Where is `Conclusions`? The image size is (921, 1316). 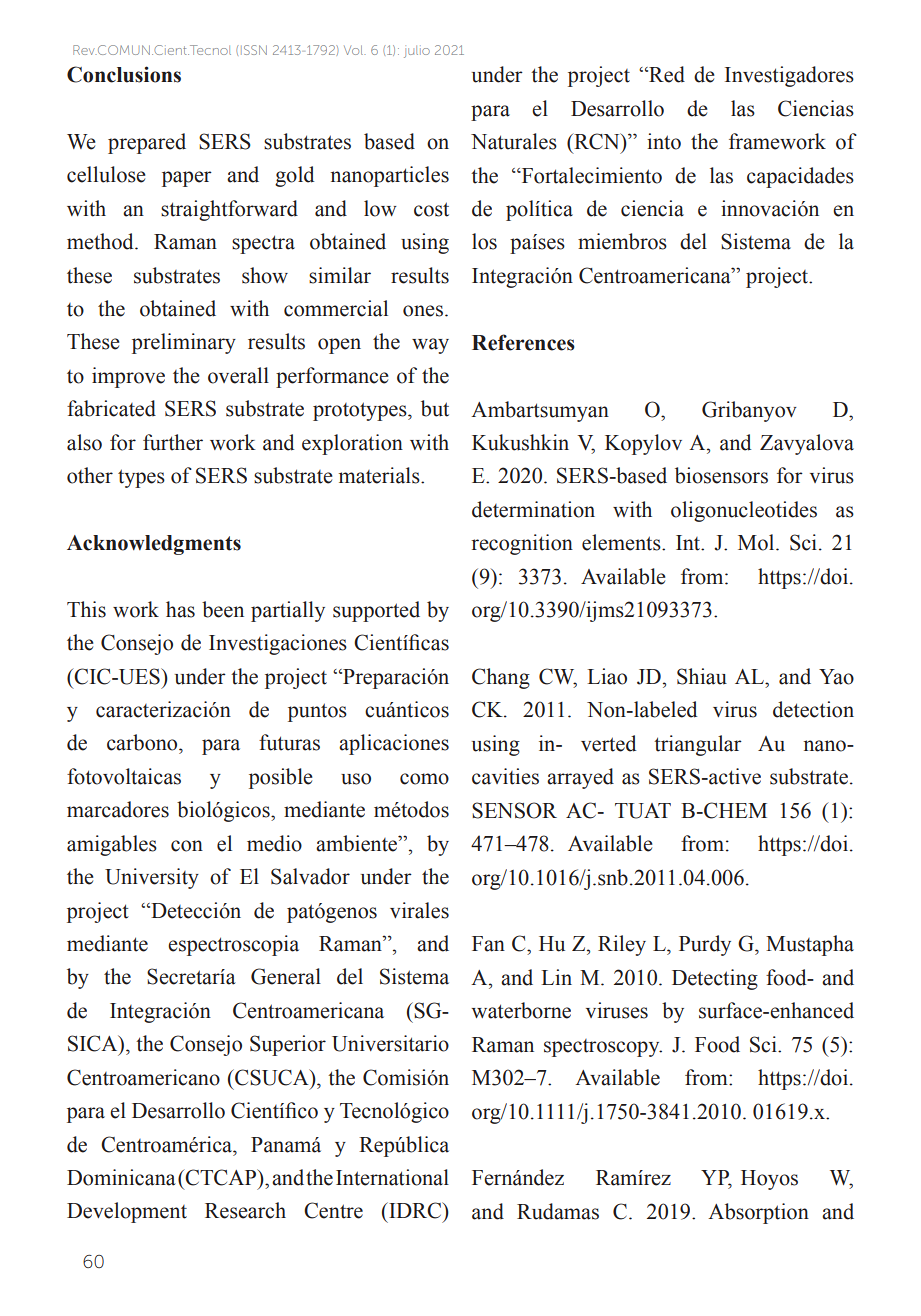
Conclusions is located at coordinates (124, 74).
